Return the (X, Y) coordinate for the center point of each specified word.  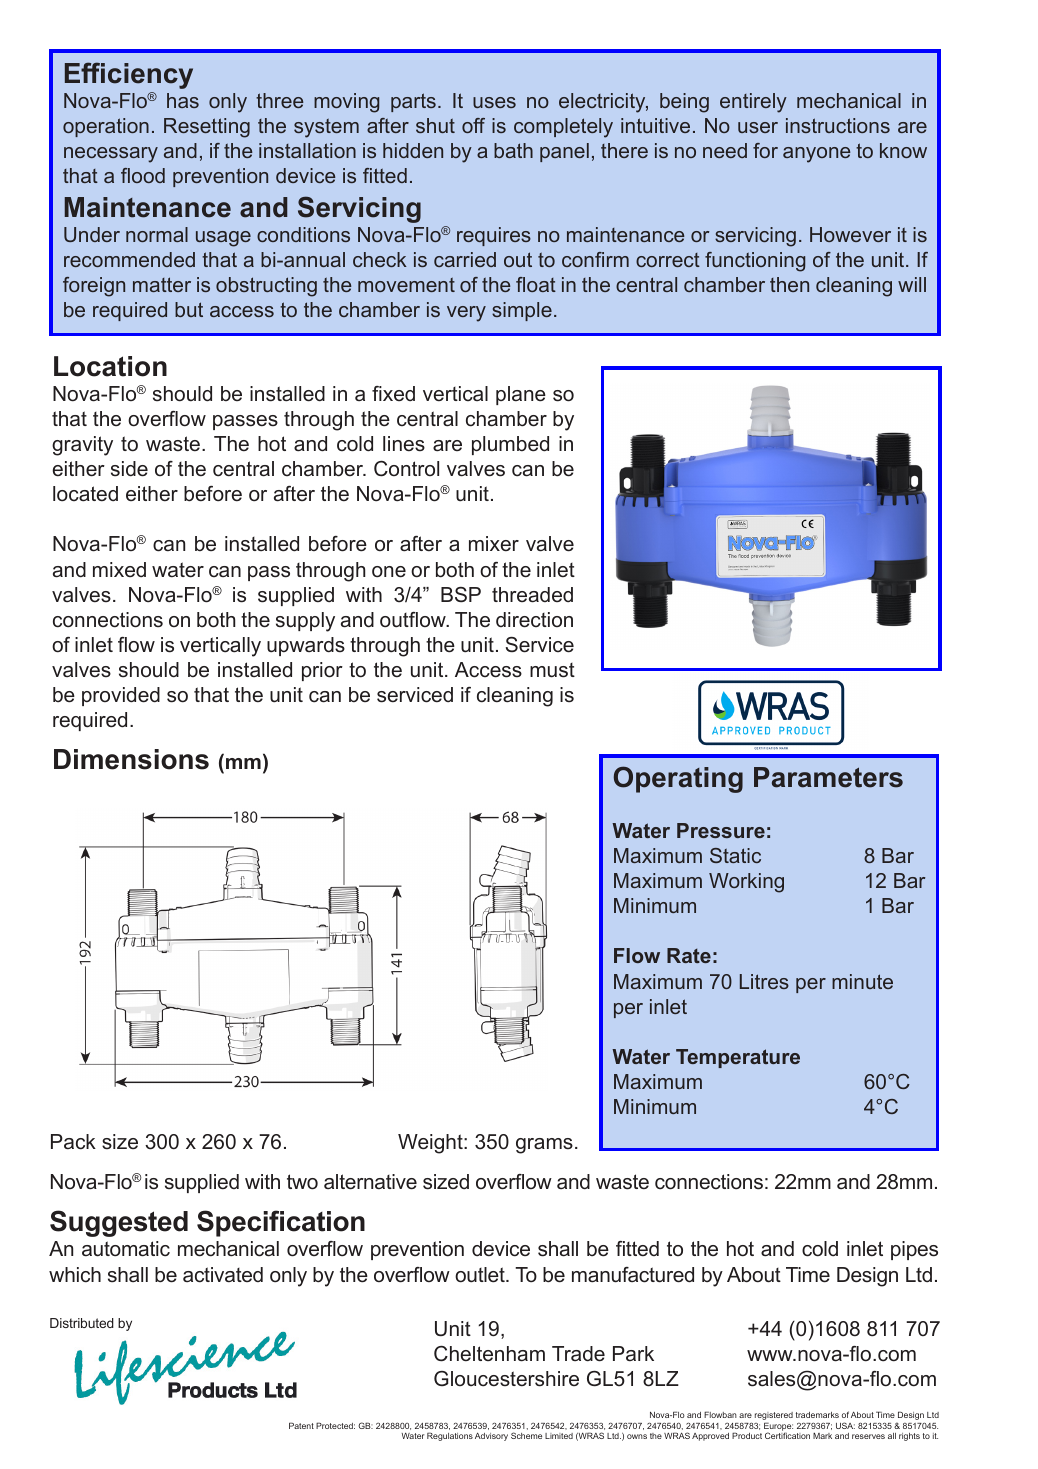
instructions (838, 125)
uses (494, 102)
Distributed (82, 1323)
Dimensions (131, 759)
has (183, 100)
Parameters (828, 777)
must (552, 670)
